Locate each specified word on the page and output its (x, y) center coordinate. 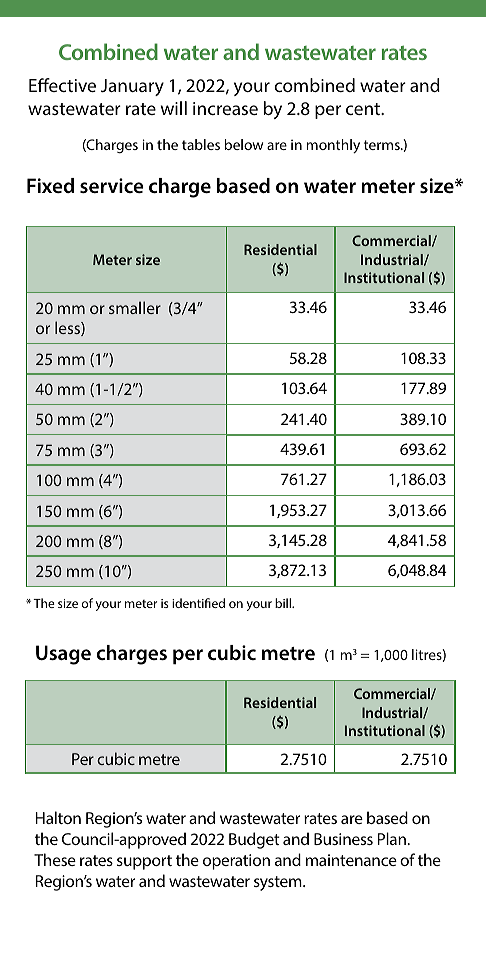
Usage (63, 655)
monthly (333, 146)
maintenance (351, 860)
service (112, 185)
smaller (135, 307)
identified (198, 603)
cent (364, 109)
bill (284, 603)
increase (225, 108)
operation (236, 862)
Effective (62, 85)
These (55, 859)
